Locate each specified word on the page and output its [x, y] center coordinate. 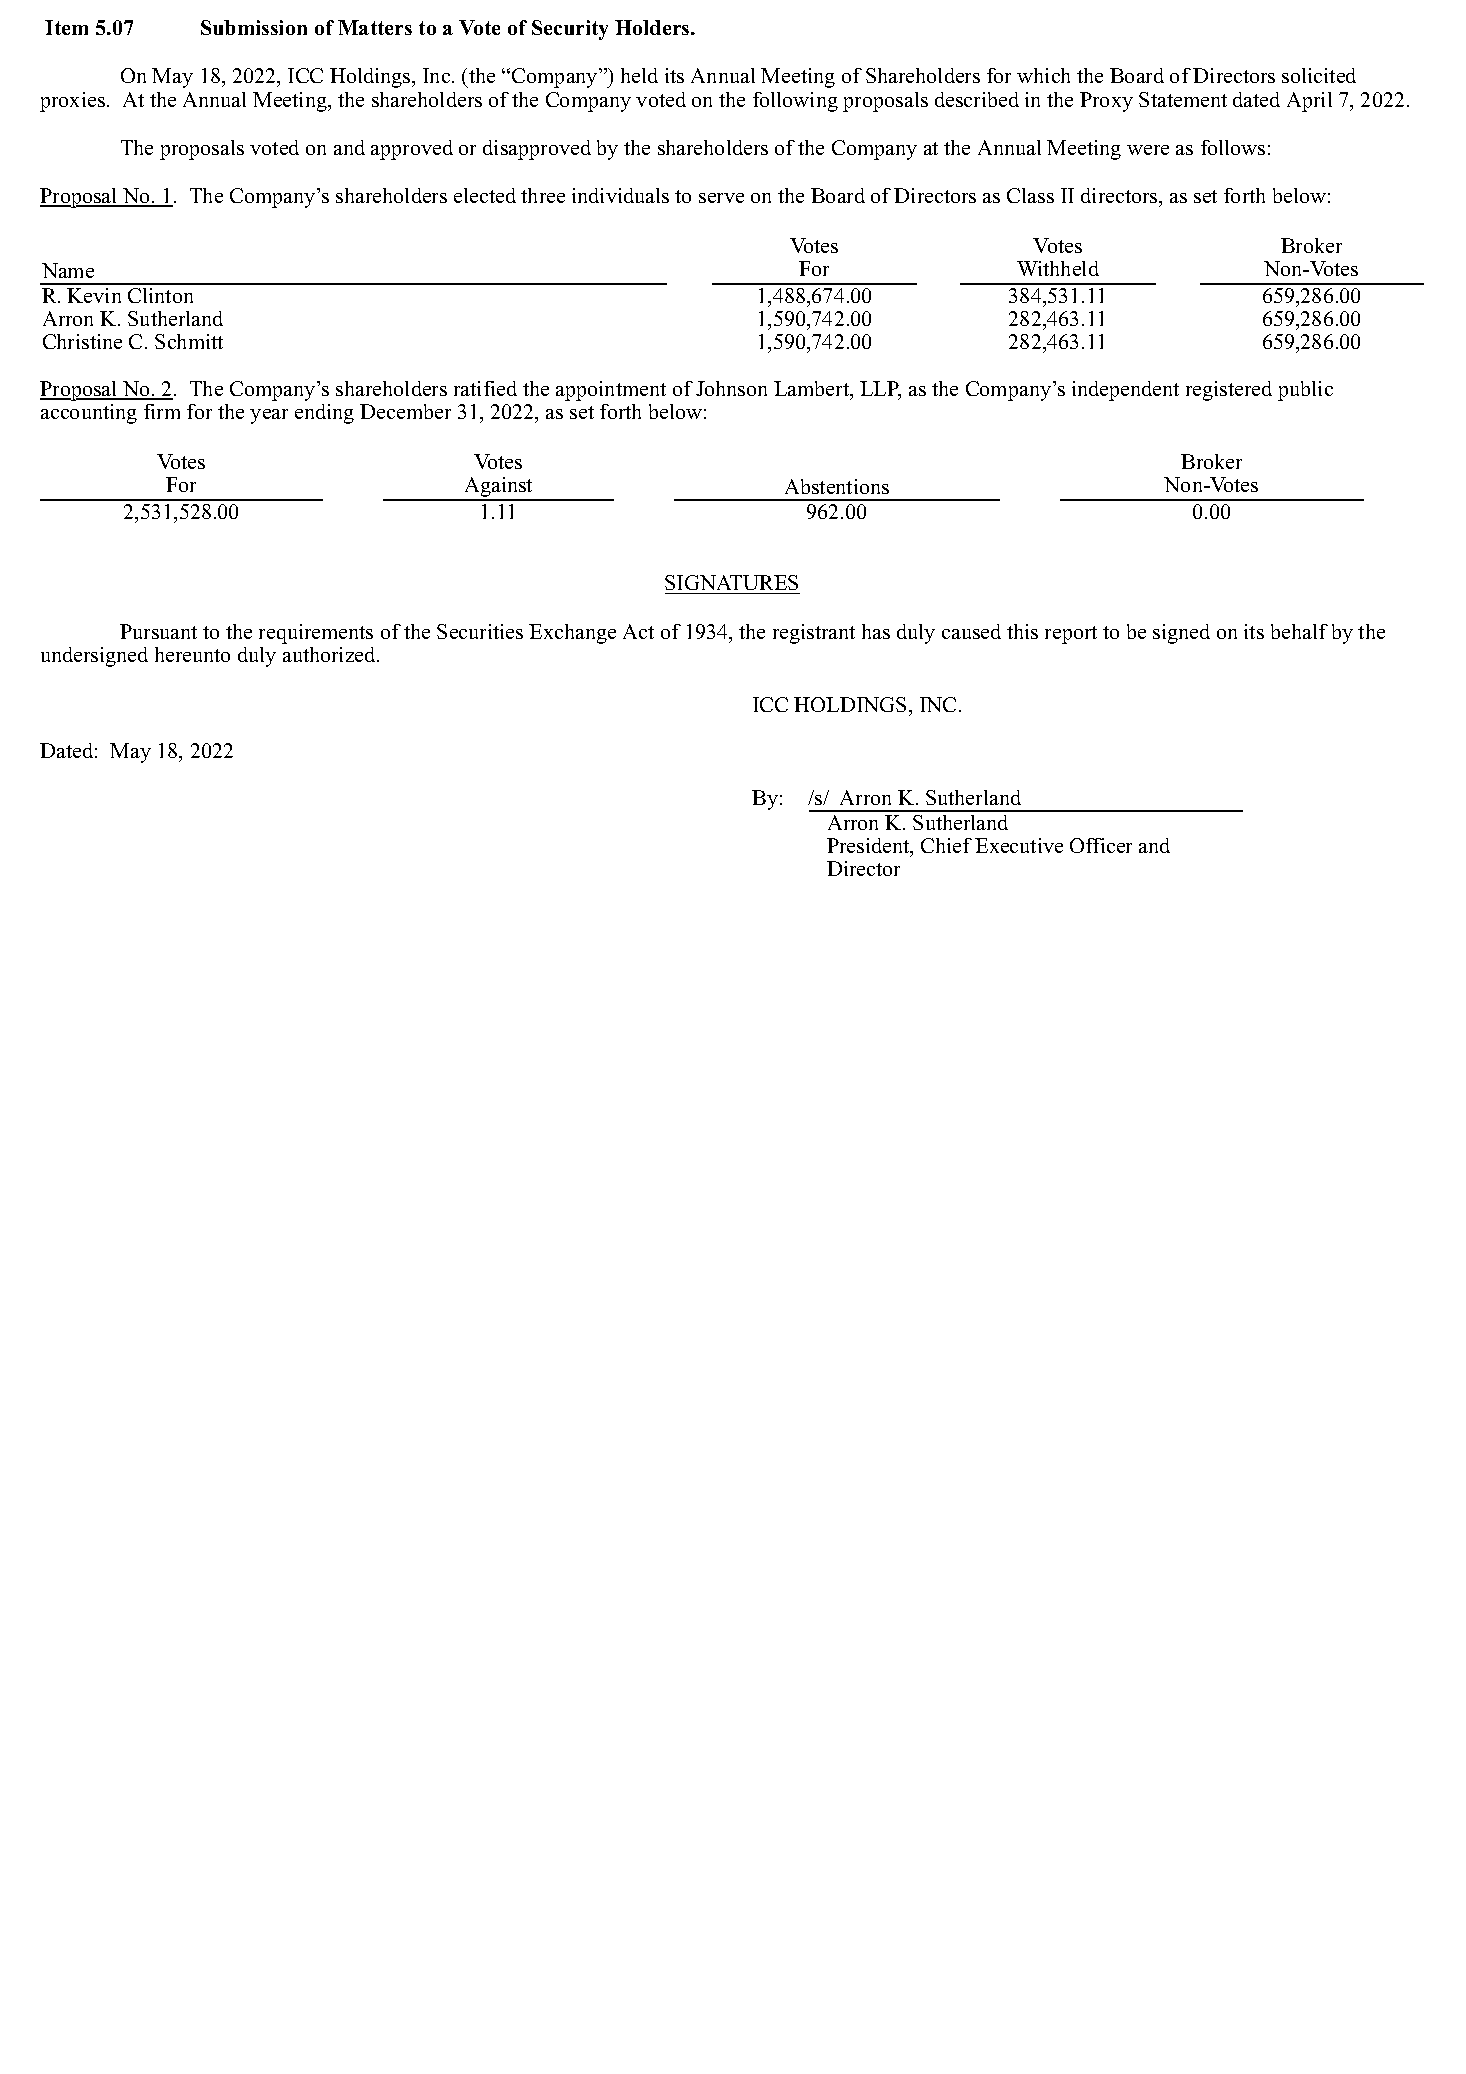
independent [1125, 391]
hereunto [192, 654]
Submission [254, 27]
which [1043, 75]
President [869, 847]
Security [570, 30]
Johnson [731, 388]
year [269, 416]
